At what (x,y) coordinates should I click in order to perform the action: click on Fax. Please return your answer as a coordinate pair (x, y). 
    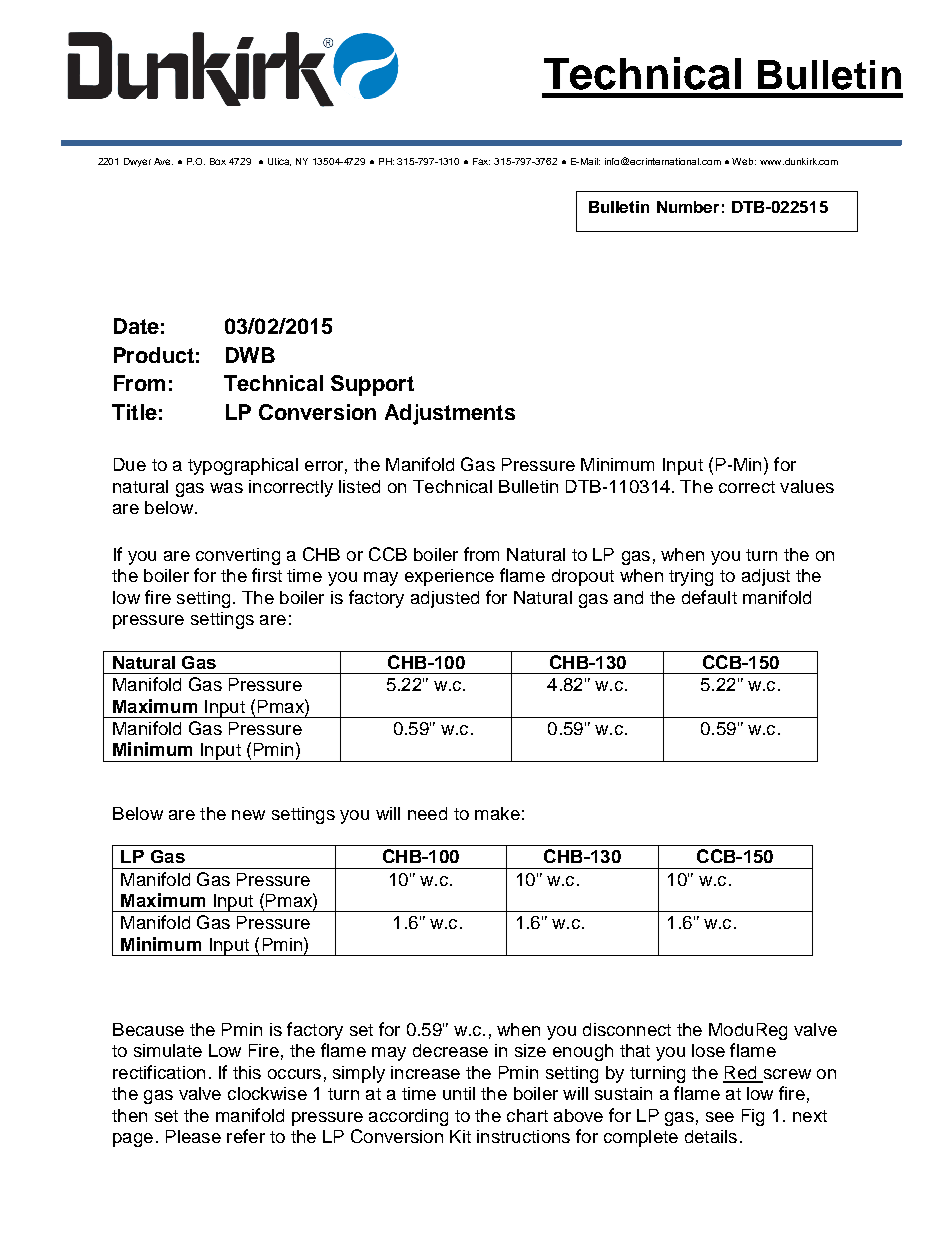
    Looking at the image, I should click on (481, 161).
